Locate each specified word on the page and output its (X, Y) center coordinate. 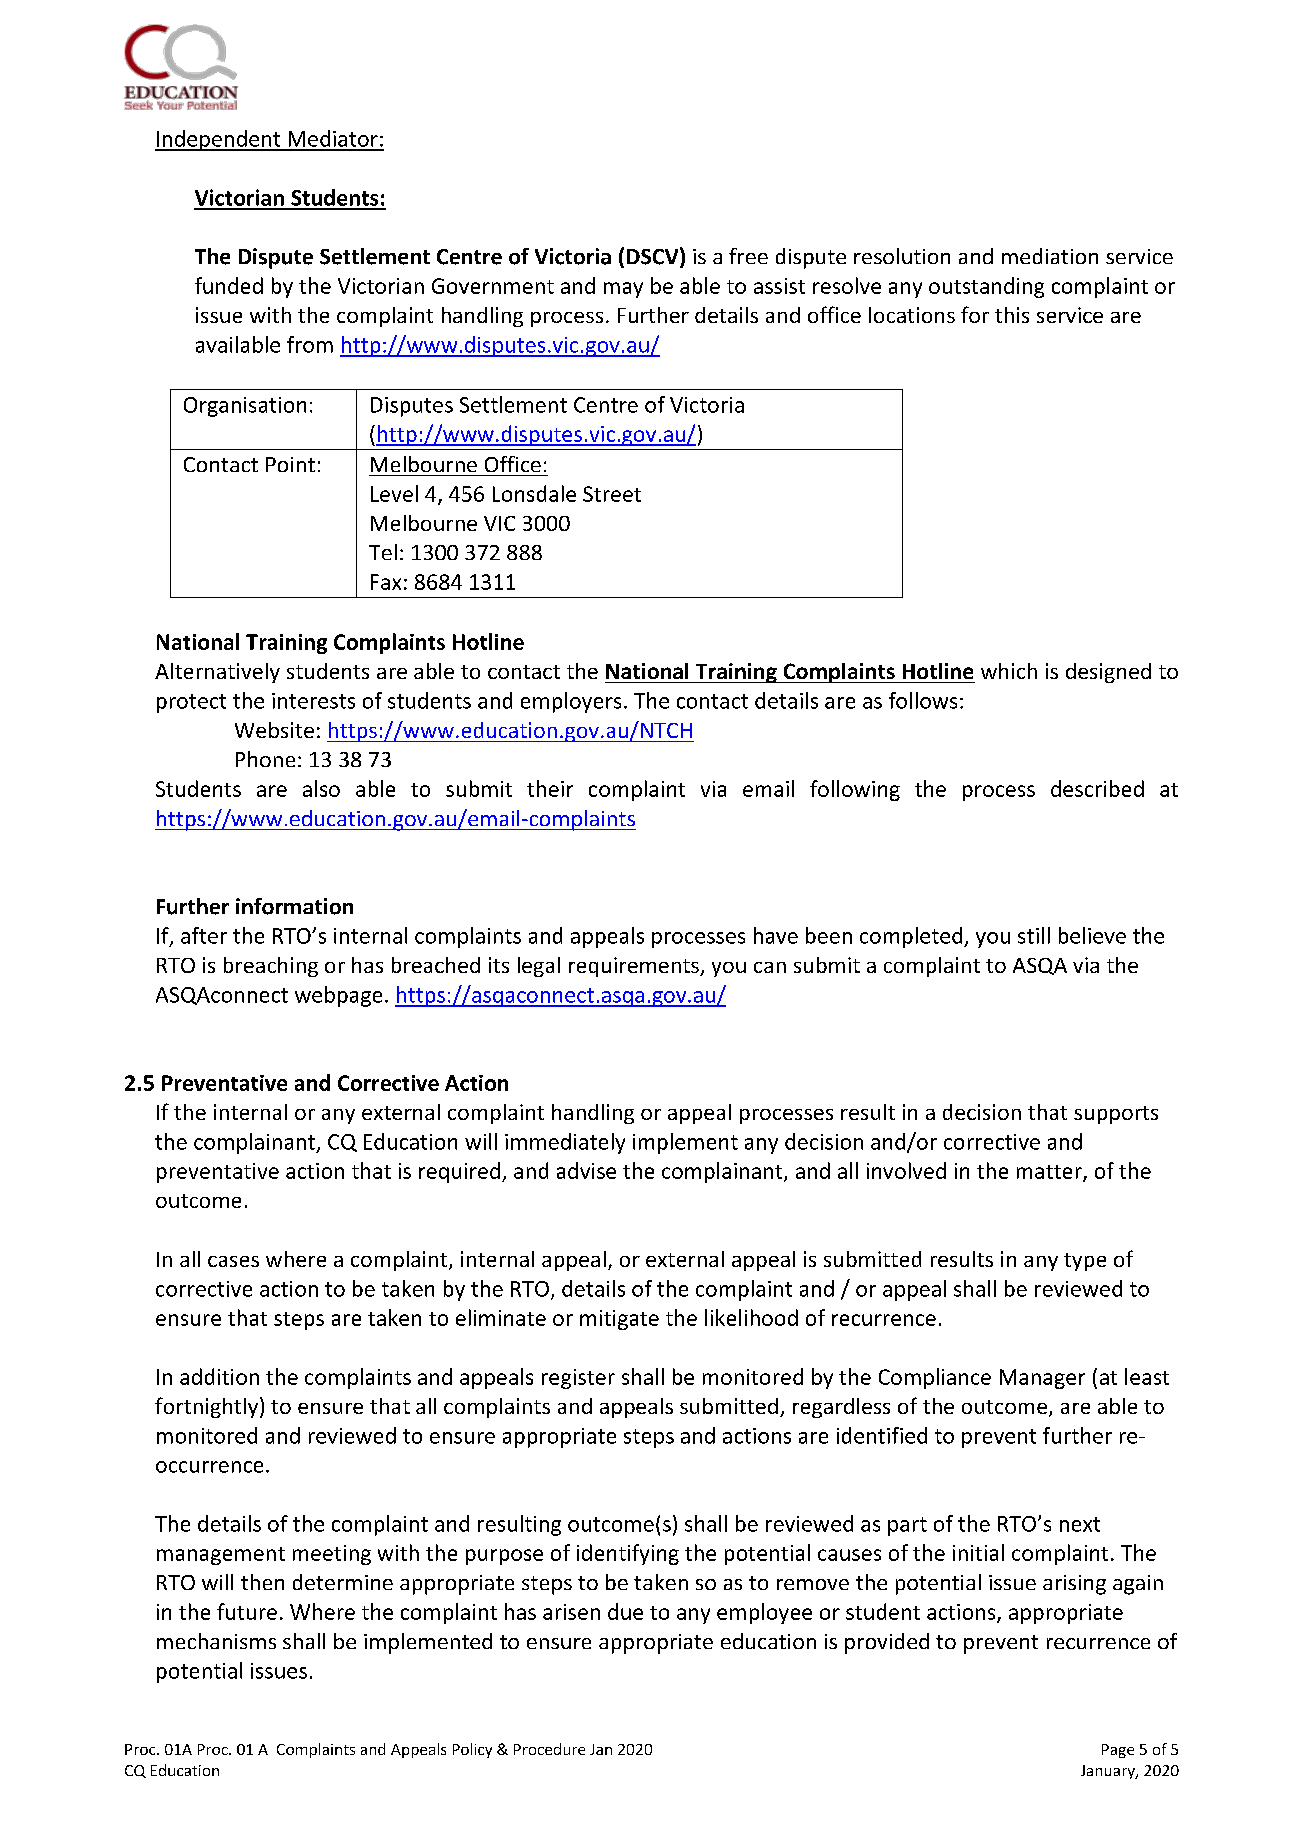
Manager (1042, 1379)
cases (233, 1261)
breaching (271, 967)
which (1009, 671)
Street (612, 494)
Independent (219, 140)
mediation (1050, 256)
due (625, 1611)
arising (1074, 1585)
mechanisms (216, 1641)
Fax (386, 582)
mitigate (619, 1320)
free (748, 256)
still (1034, 935)
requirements (635, 967)
